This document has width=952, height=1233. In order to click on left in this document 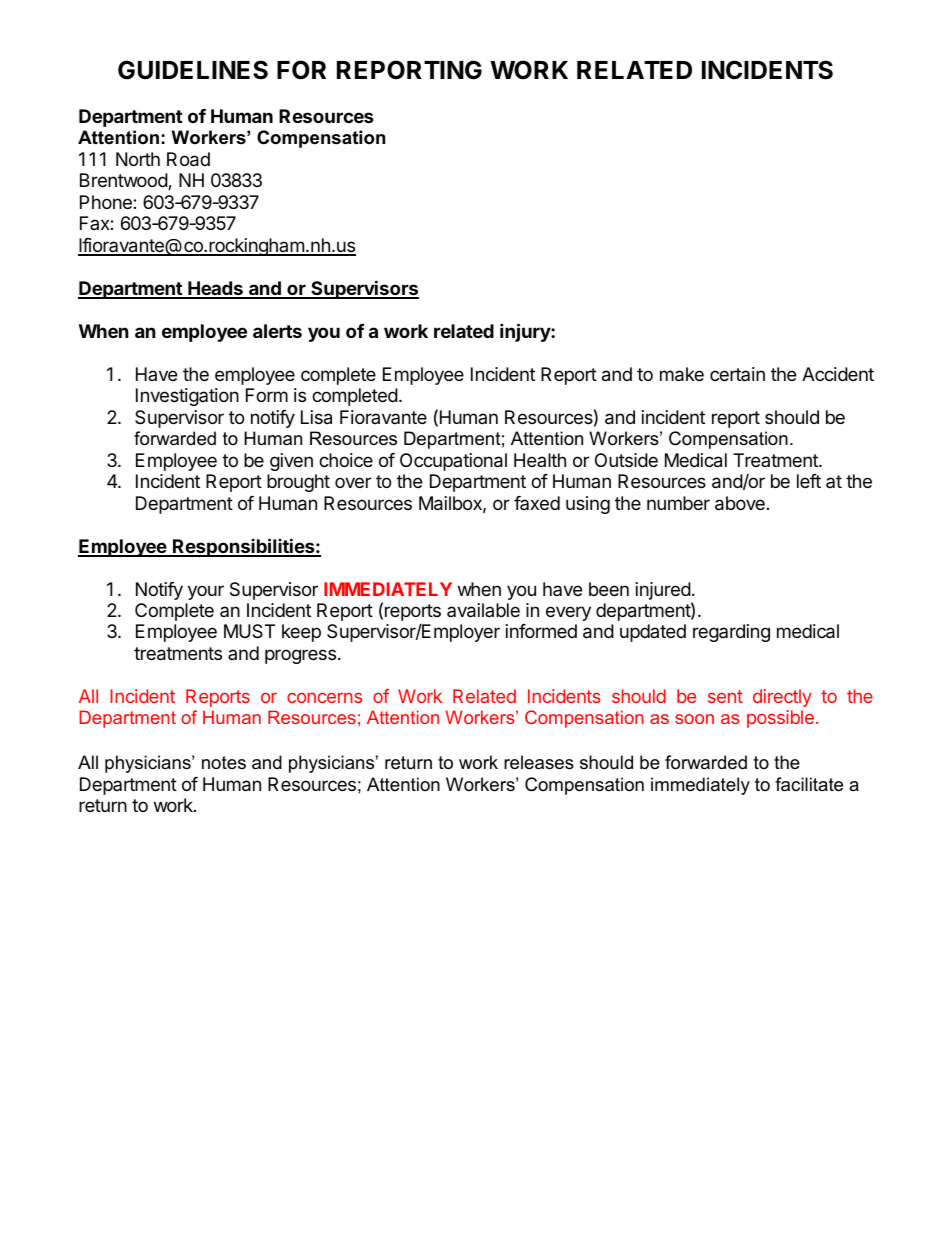, I will do `click(809, 481)`.
